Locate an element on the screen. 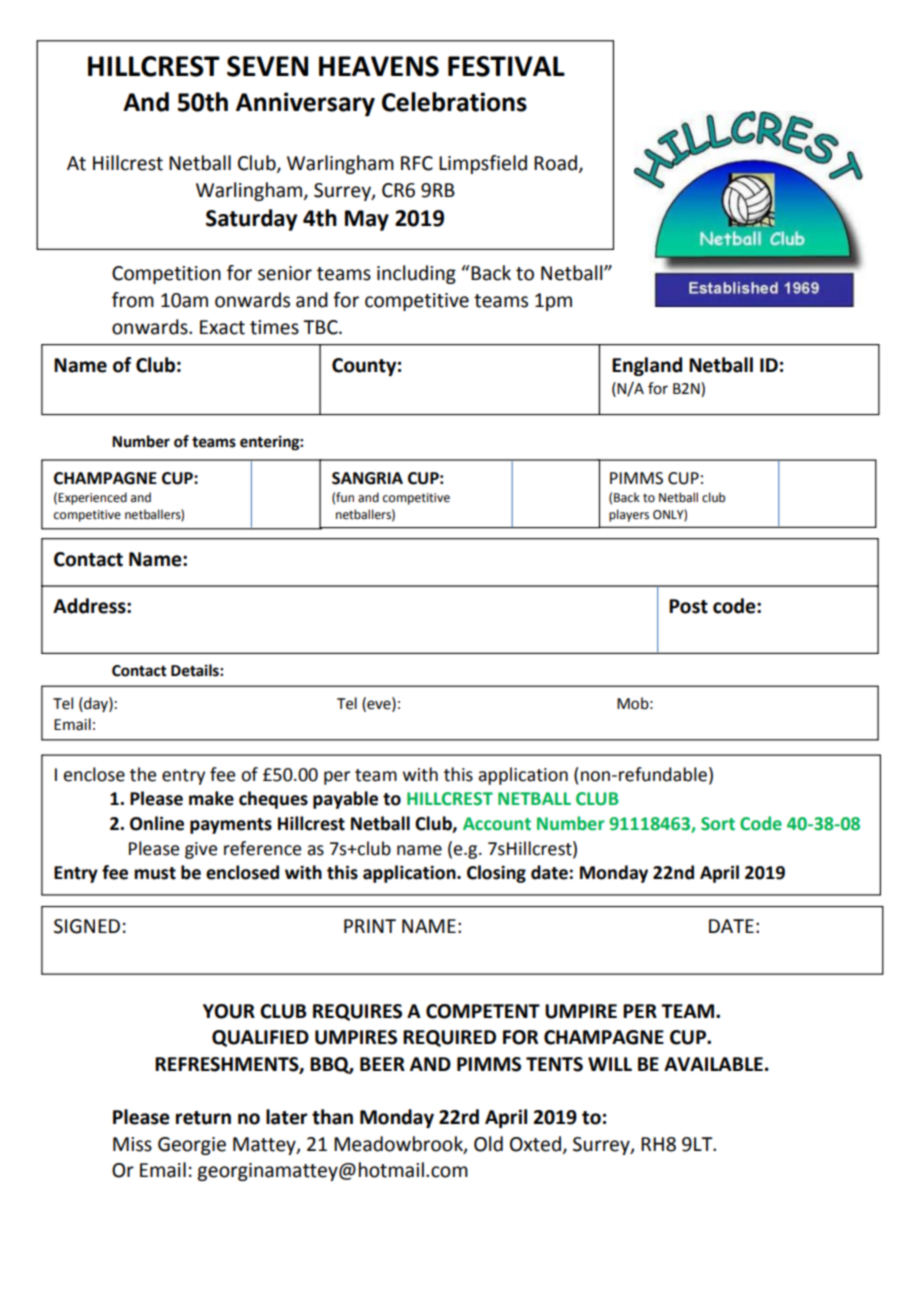  SANGRIA is located at coordinates (367, 478).
